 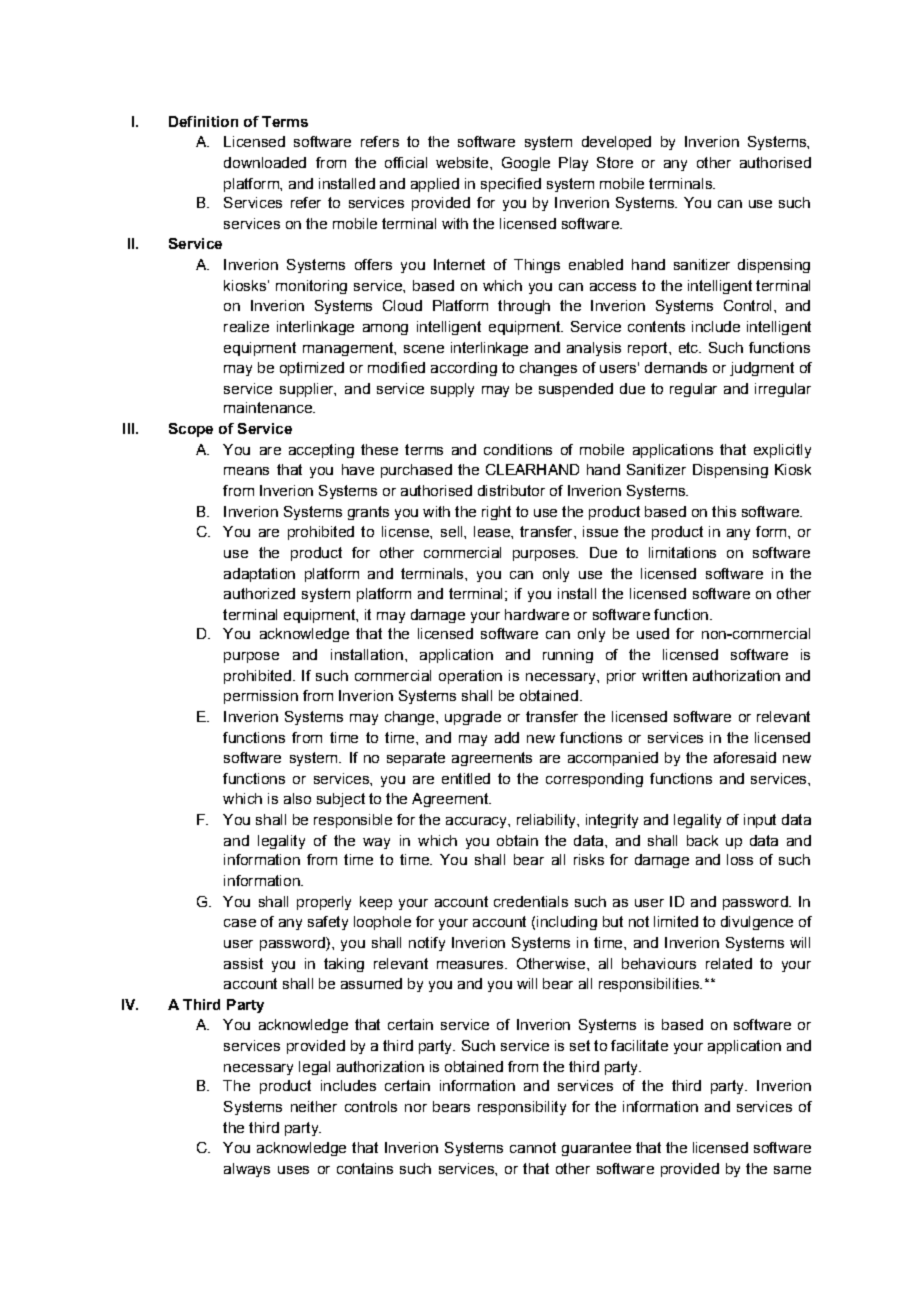 I want to click on this, so click(x=724, y=511).
